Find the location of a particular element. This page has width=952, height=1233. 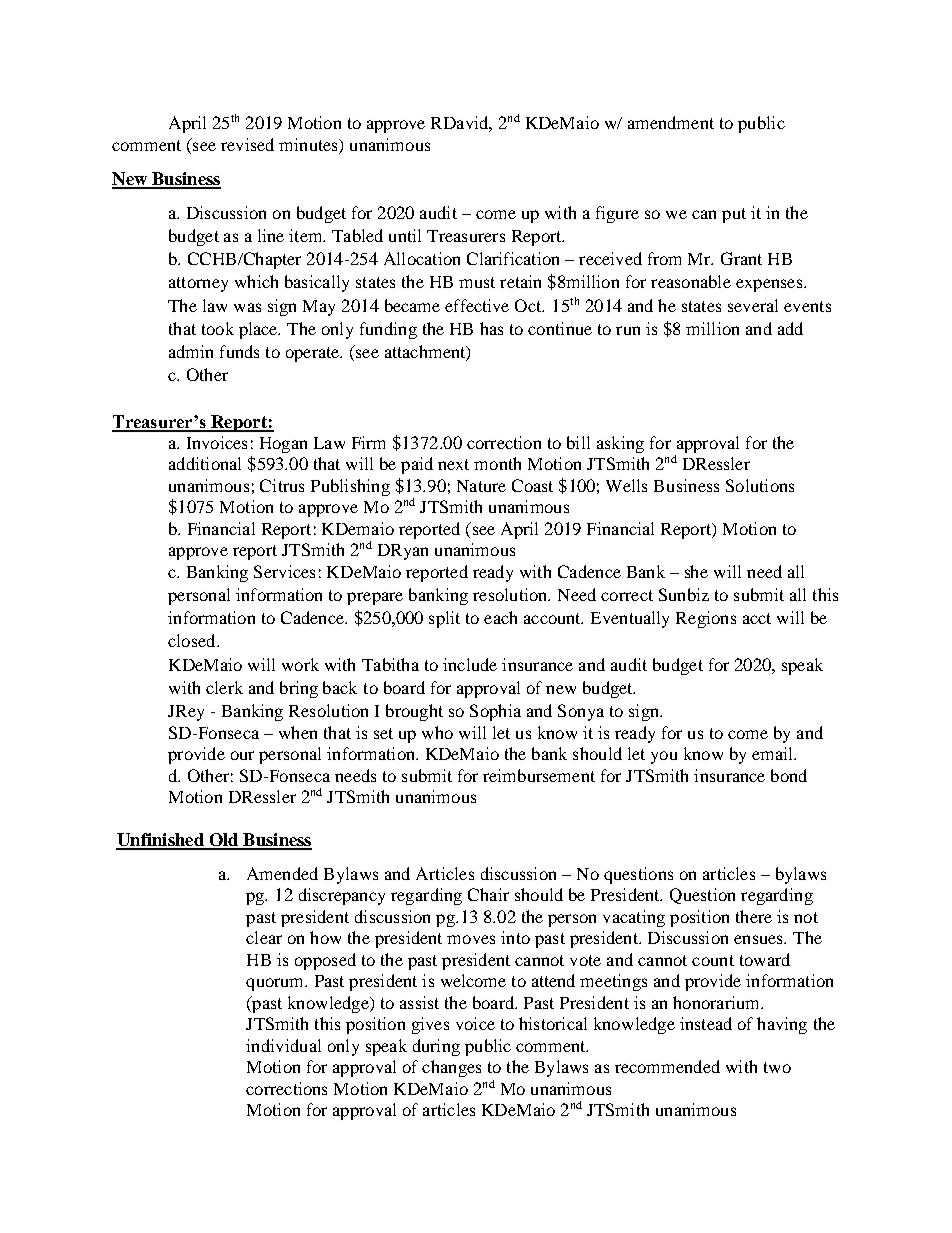

Sophia is located at coordinates (495, 712).
